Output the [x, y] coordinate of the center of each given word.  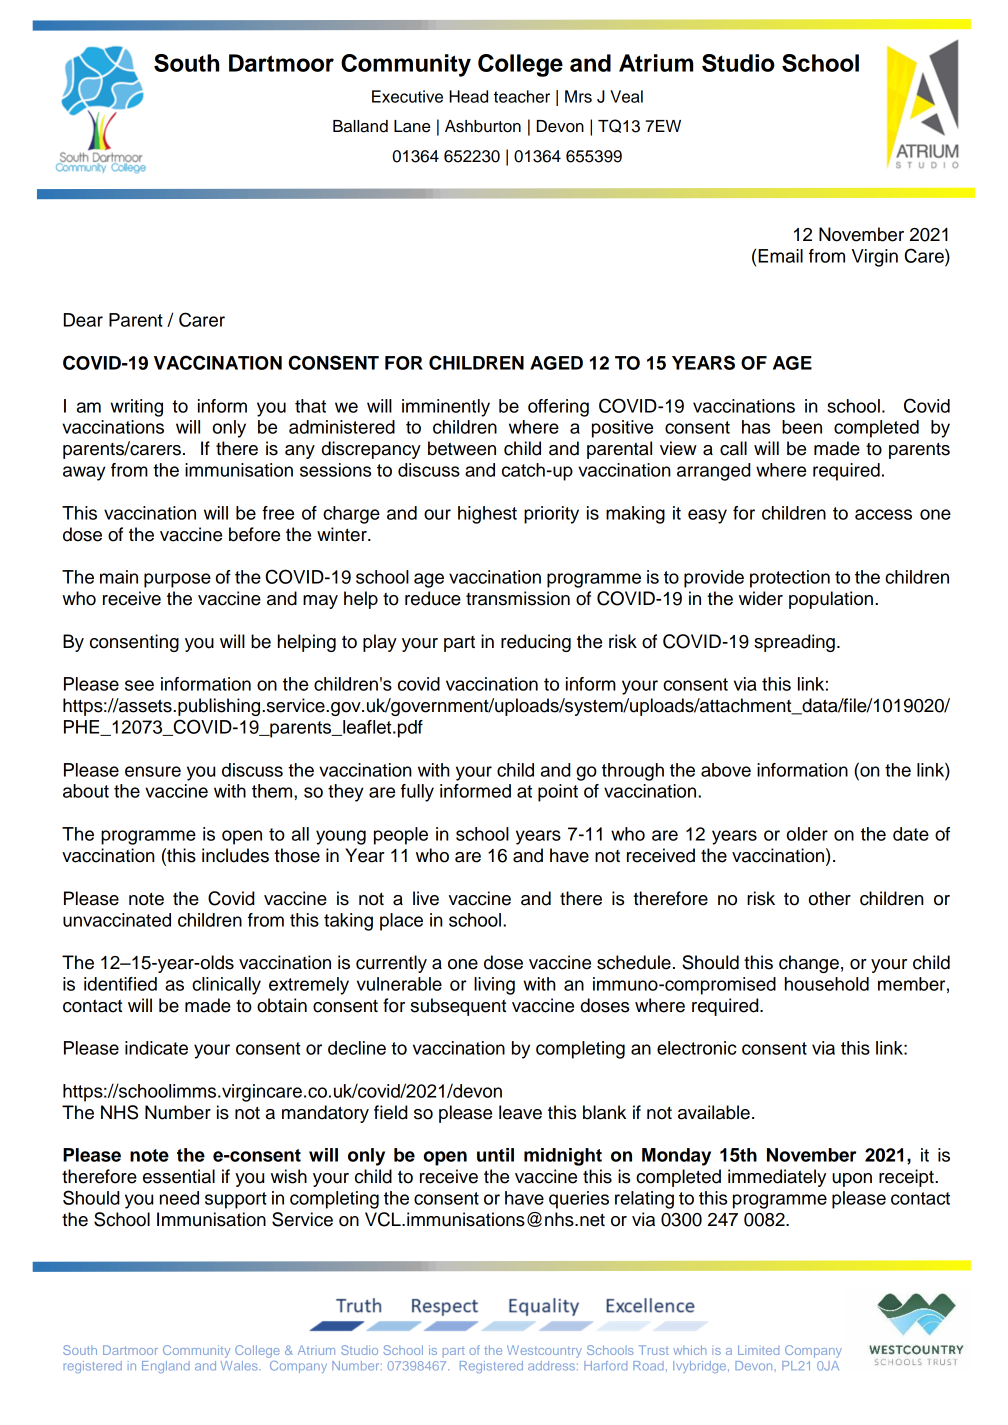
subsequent [458, 1007]
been [802, 427]
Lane [412, 126]
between [462, 448]
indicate [156, 1048]
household [827, 984]
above [726, 770]
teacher [522, 96]
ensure [153, 771]
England [166, 1367]
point [558, 793]
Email [780, 256]
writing [136, 408]
